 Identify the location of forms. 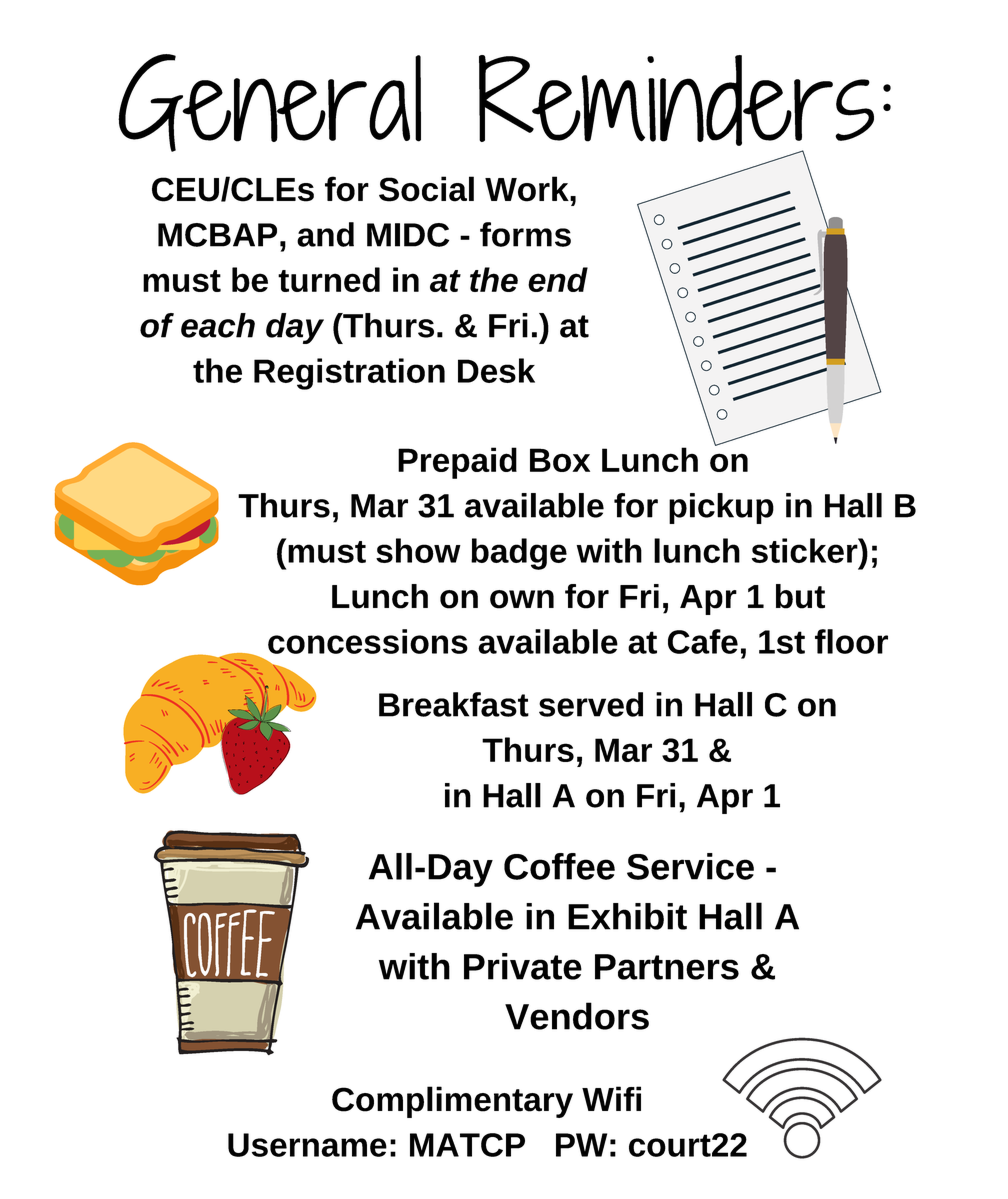
(525, 234).
